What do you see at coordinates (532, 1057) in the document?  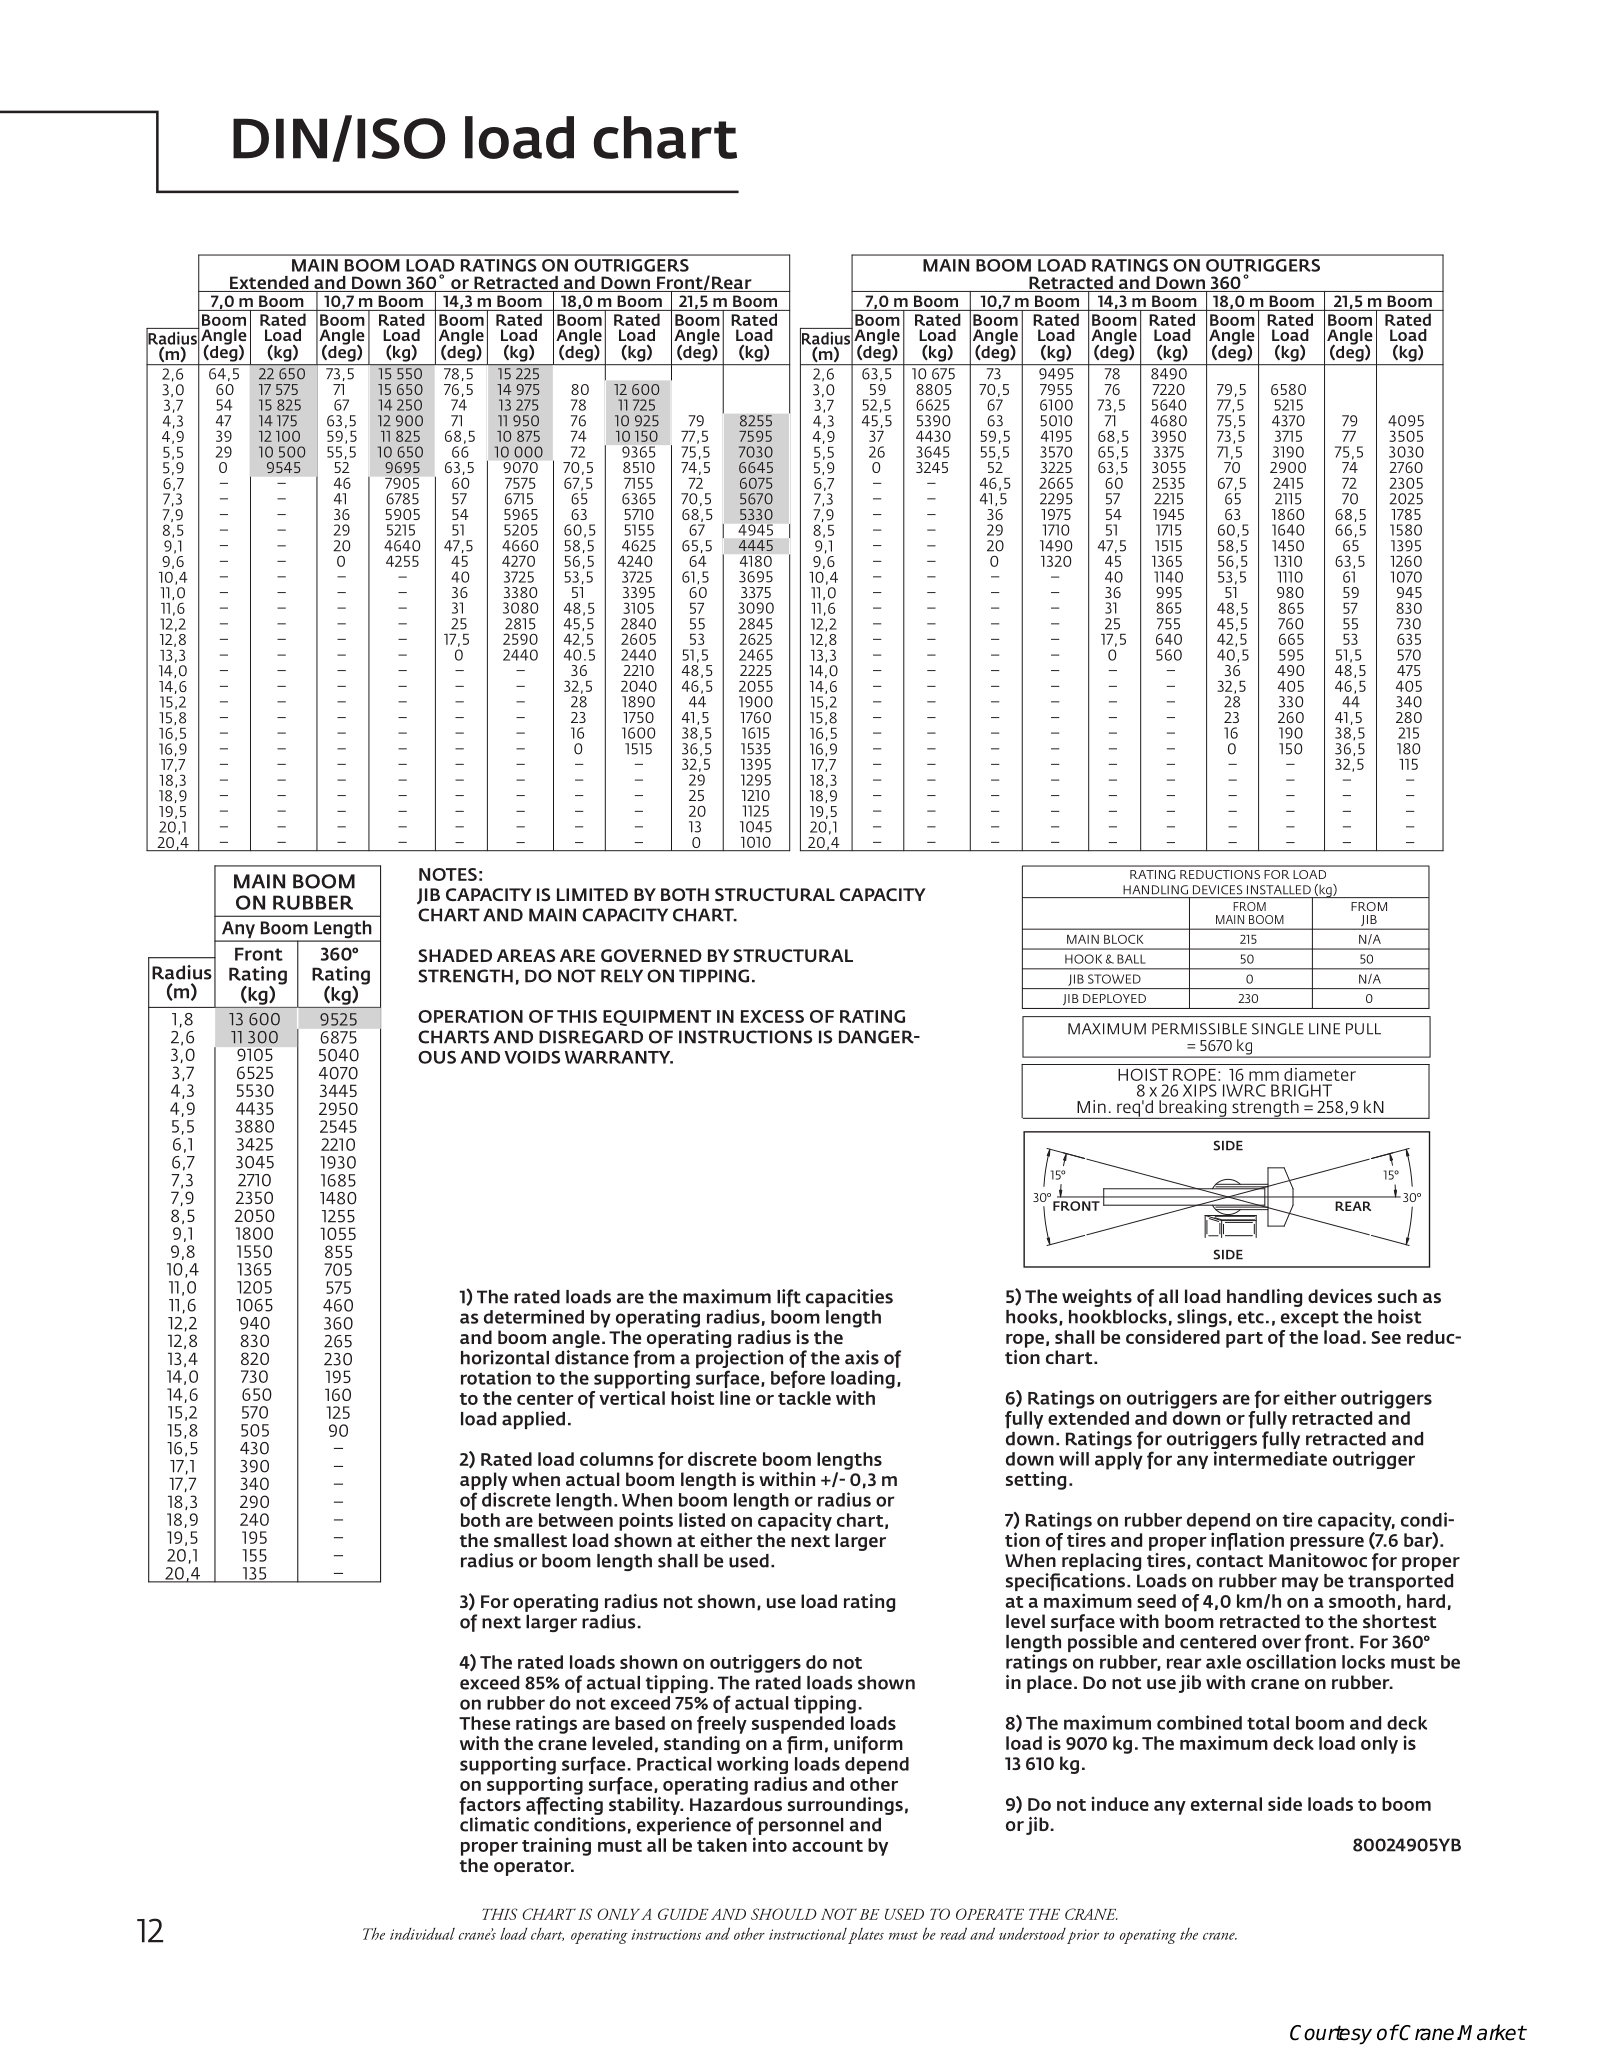 I see `VOIDS` at bounding box center [532, 1057].
